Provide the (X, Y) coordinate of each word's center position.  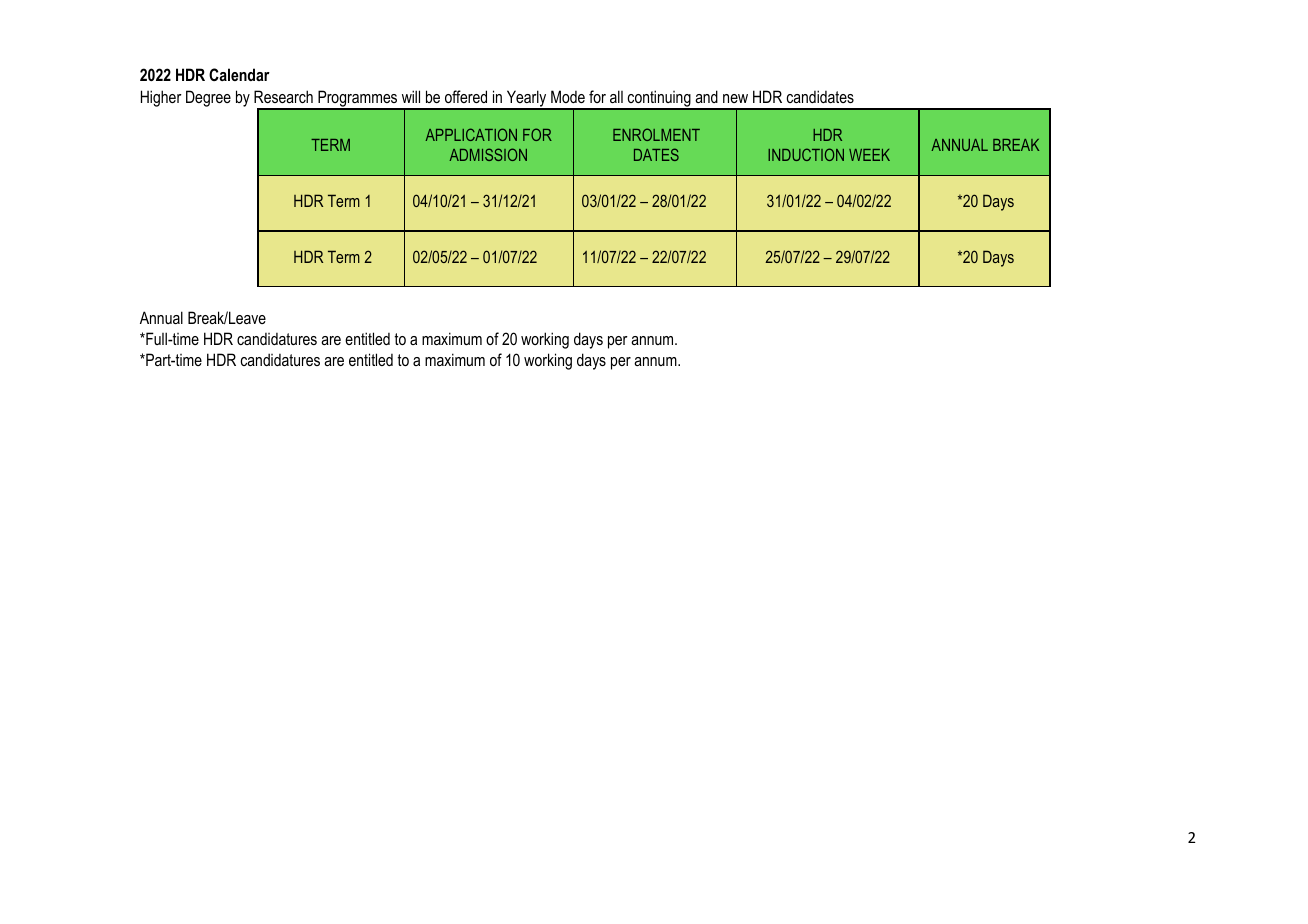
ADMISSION (488, 154)
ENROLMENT (656, 134)
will (411, 96)
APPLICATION (471, 134)
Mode (568, 96)
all (616, 96)
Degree (208, 98)
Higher (161, 98)
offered (466, 96)
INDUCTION (806, 154)
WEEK (869, 155)
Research (283, 96)
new (735, 98)
